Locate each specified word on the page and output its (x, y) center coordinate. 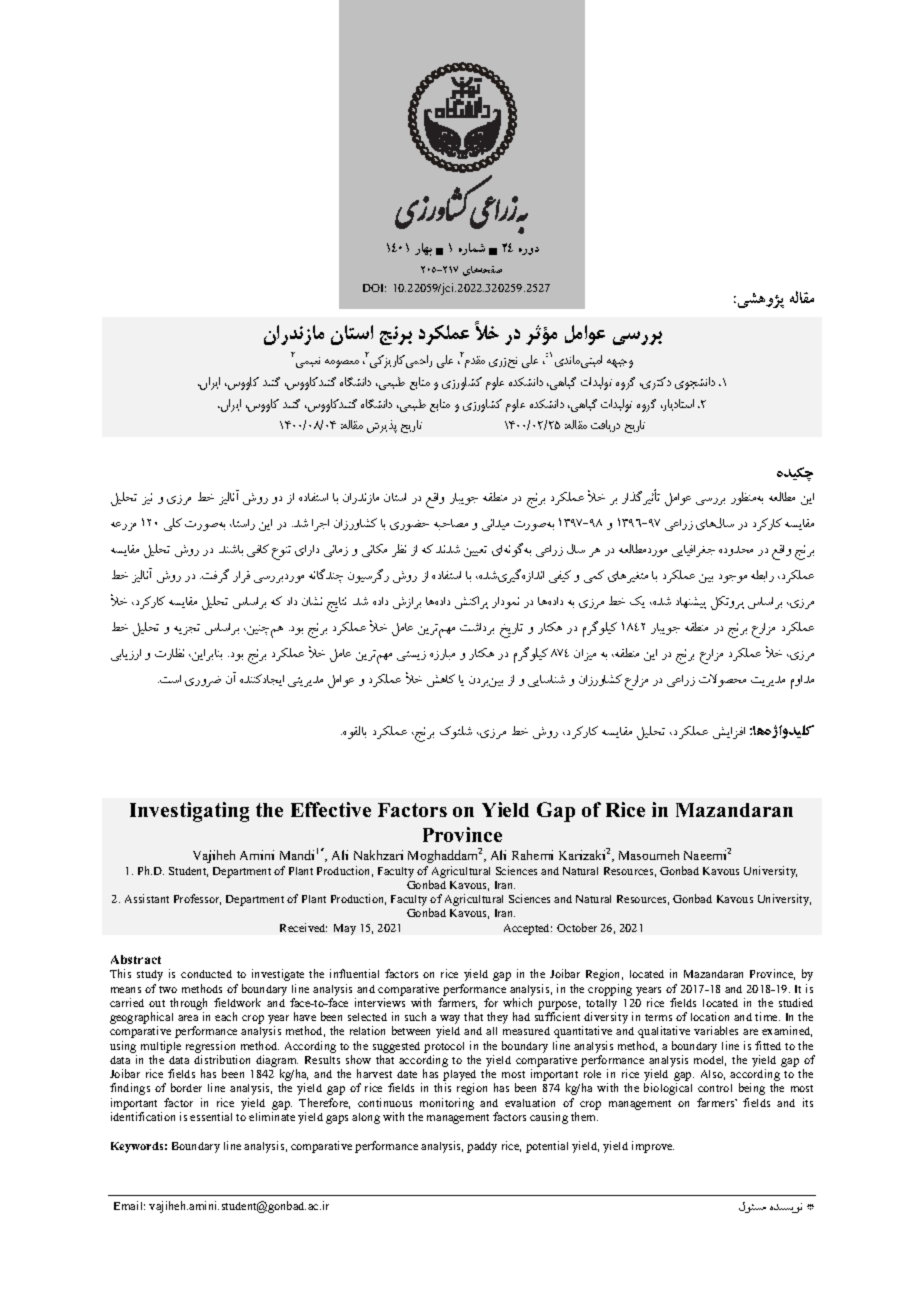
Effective (331, 809)
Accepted (528, 929)
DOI (374, 288)
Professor (197, 899)
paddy (482, 1147)
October (577, 927)
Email (129, 1205)
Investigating (189, 812)
